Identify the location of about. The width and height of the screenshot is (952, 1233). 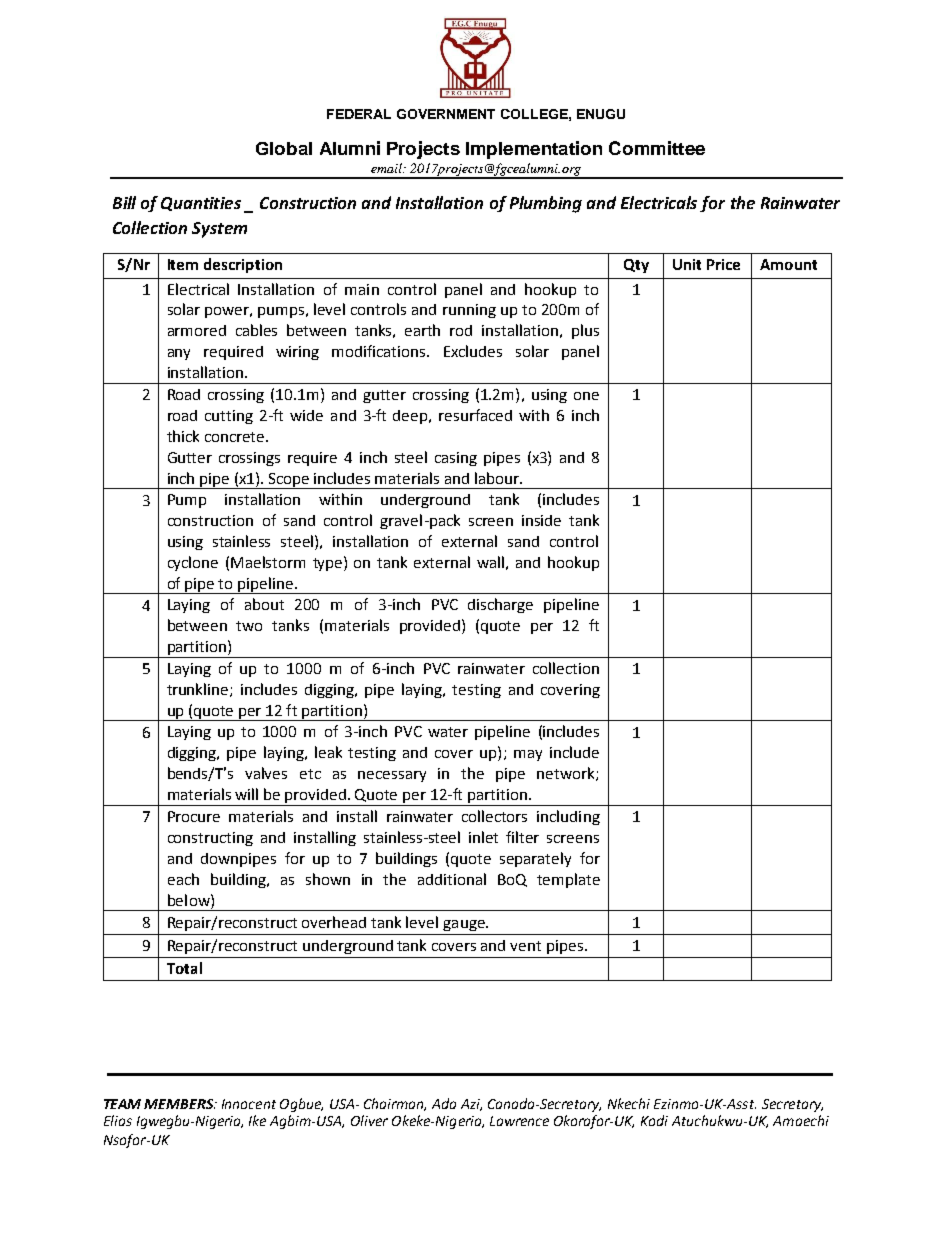
(264, 604).
